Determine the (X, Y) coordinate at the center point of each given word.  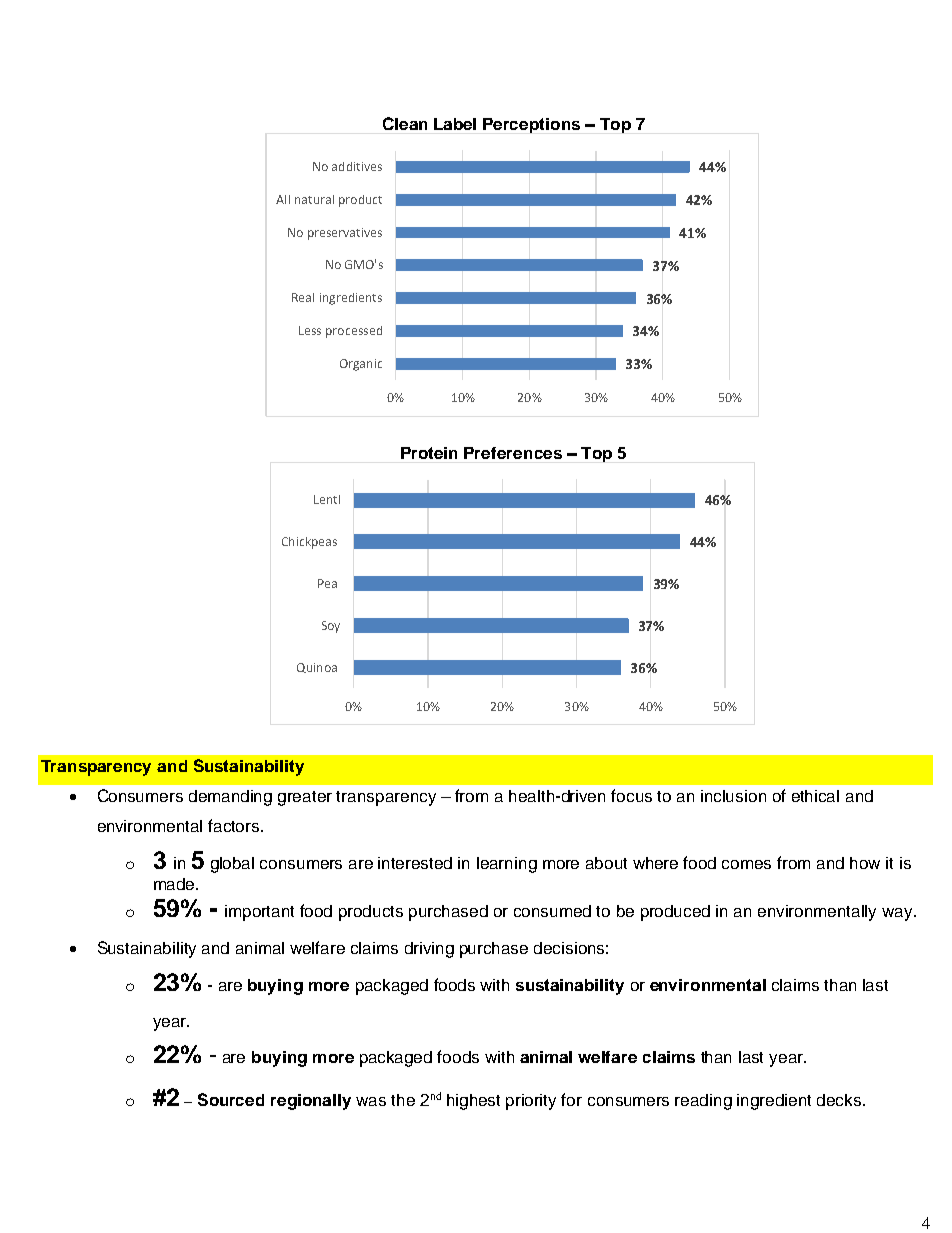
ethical (815, 796)
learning (507, 865)
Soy (331, 627)
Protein (429, 453)
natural (314, 199)
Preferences (513, 453)
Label (455, 124)
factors (235, 825)
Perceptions (531, 125)
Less (310, 330)
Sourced (231, 1099)
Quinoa (317, 668)
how (865, 863)
